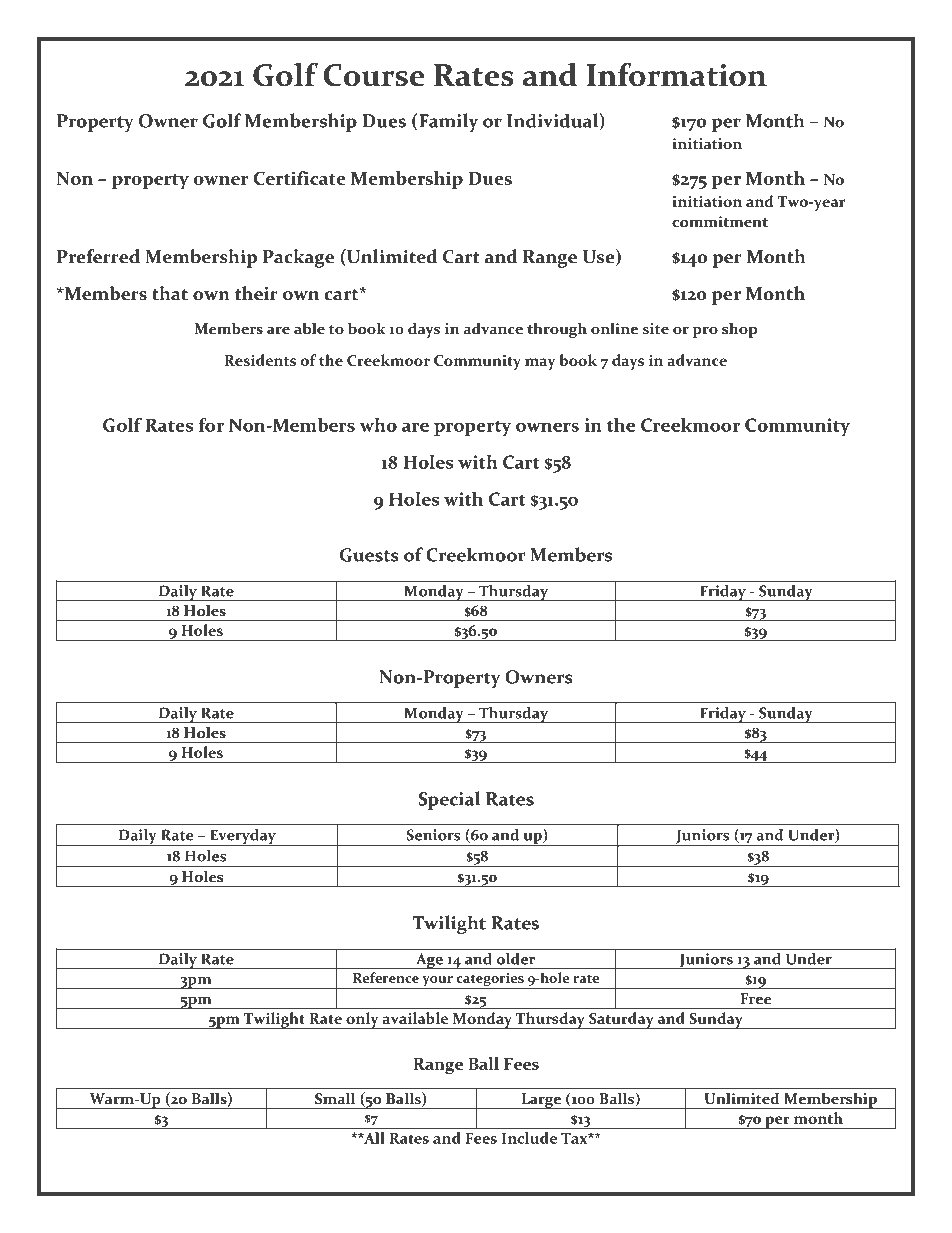 The image size is (952, 1233). What do you see at coordinates (378, 425) in the screenshot?
I see `who` at bounding box center [378, 425].
